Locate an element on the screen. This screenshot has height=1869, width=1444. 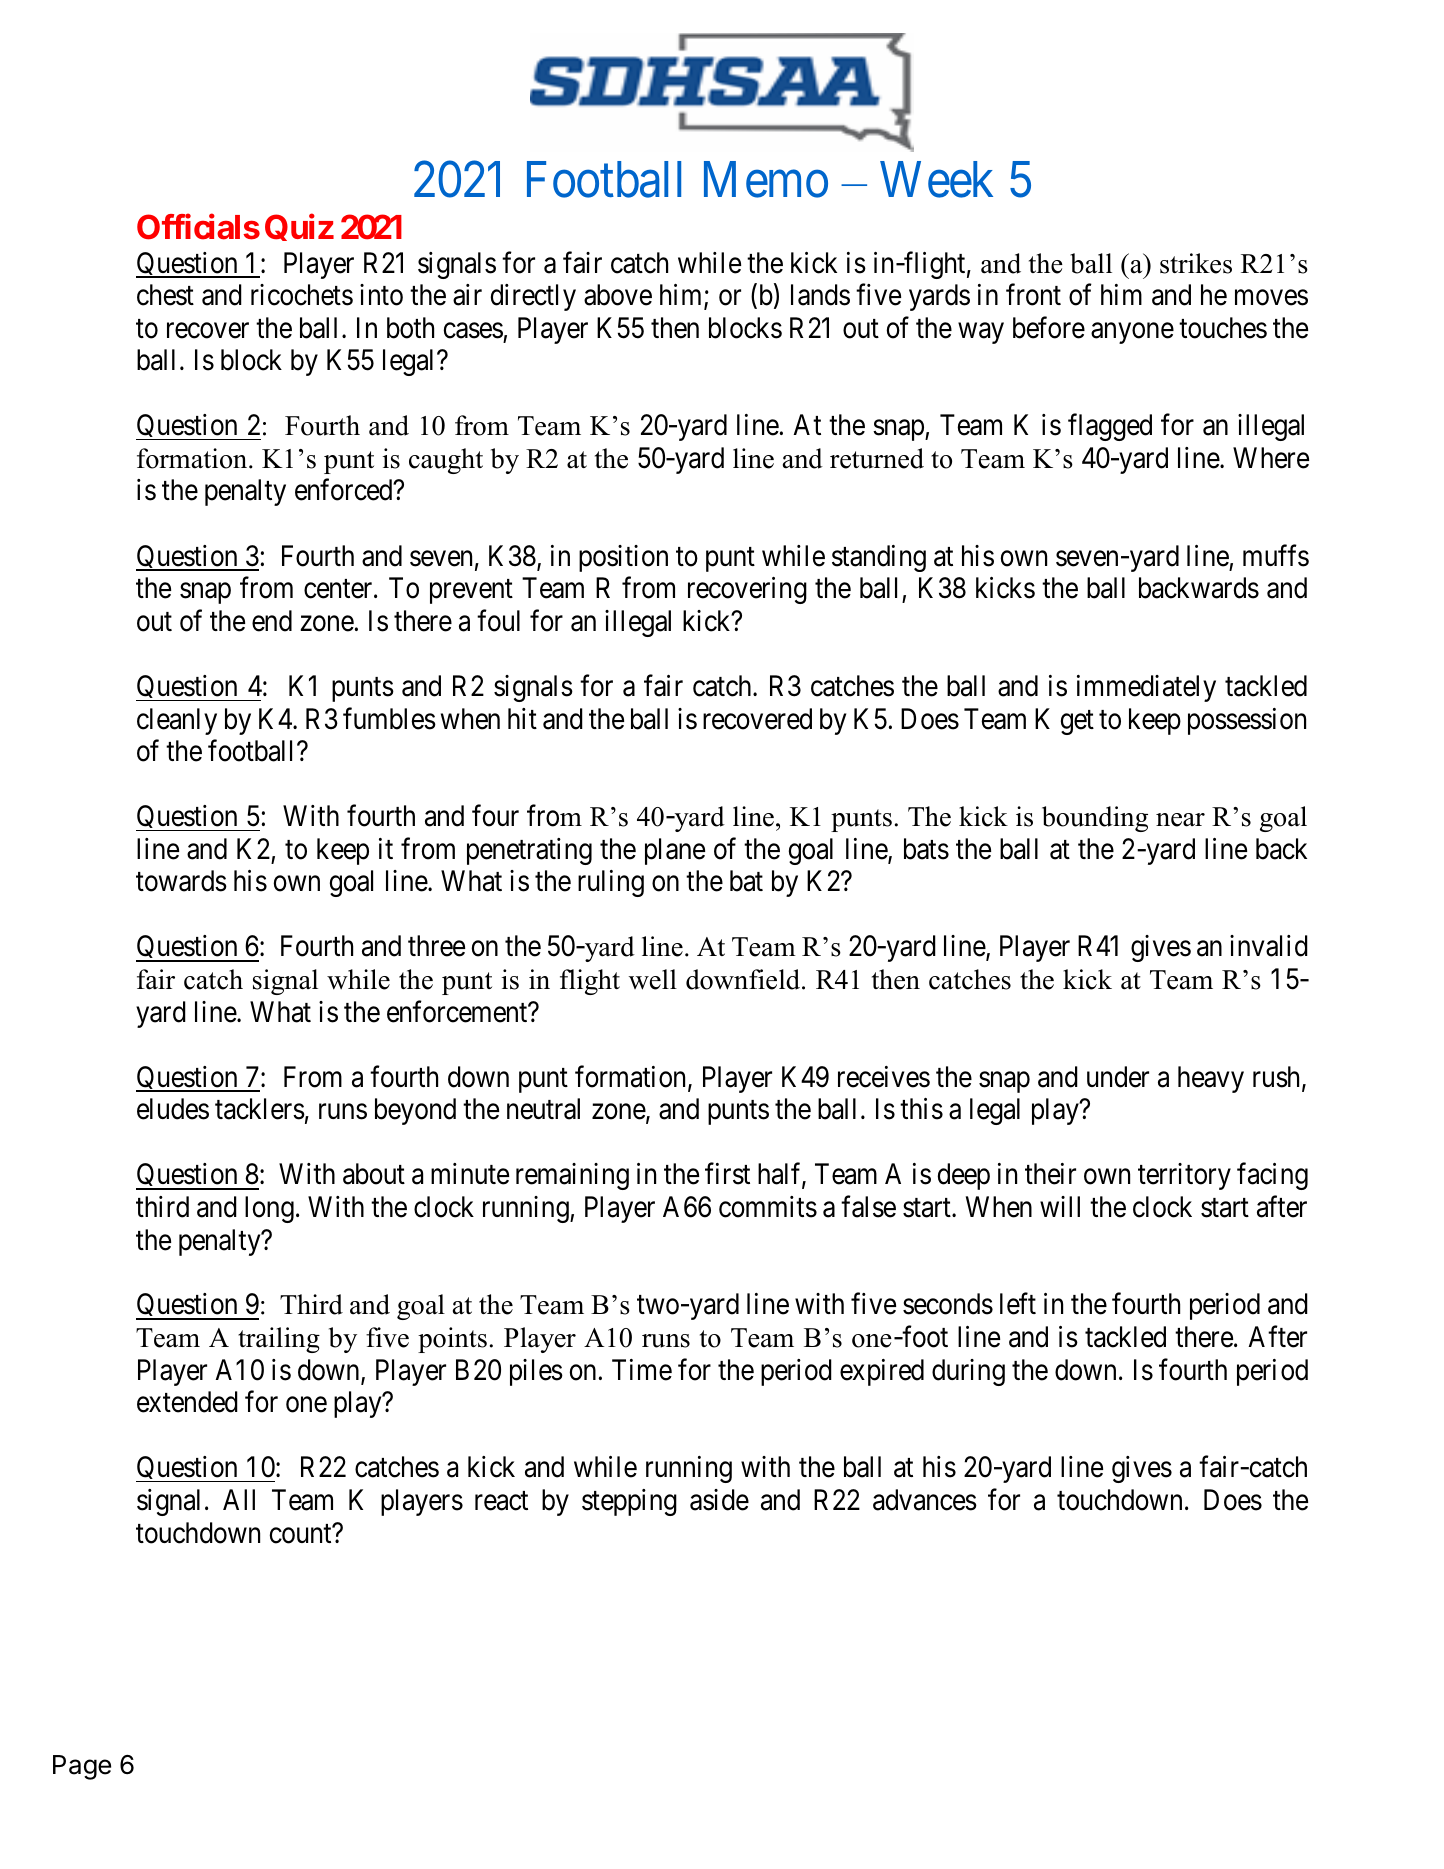
hit is located at coordinates (522, 718).
